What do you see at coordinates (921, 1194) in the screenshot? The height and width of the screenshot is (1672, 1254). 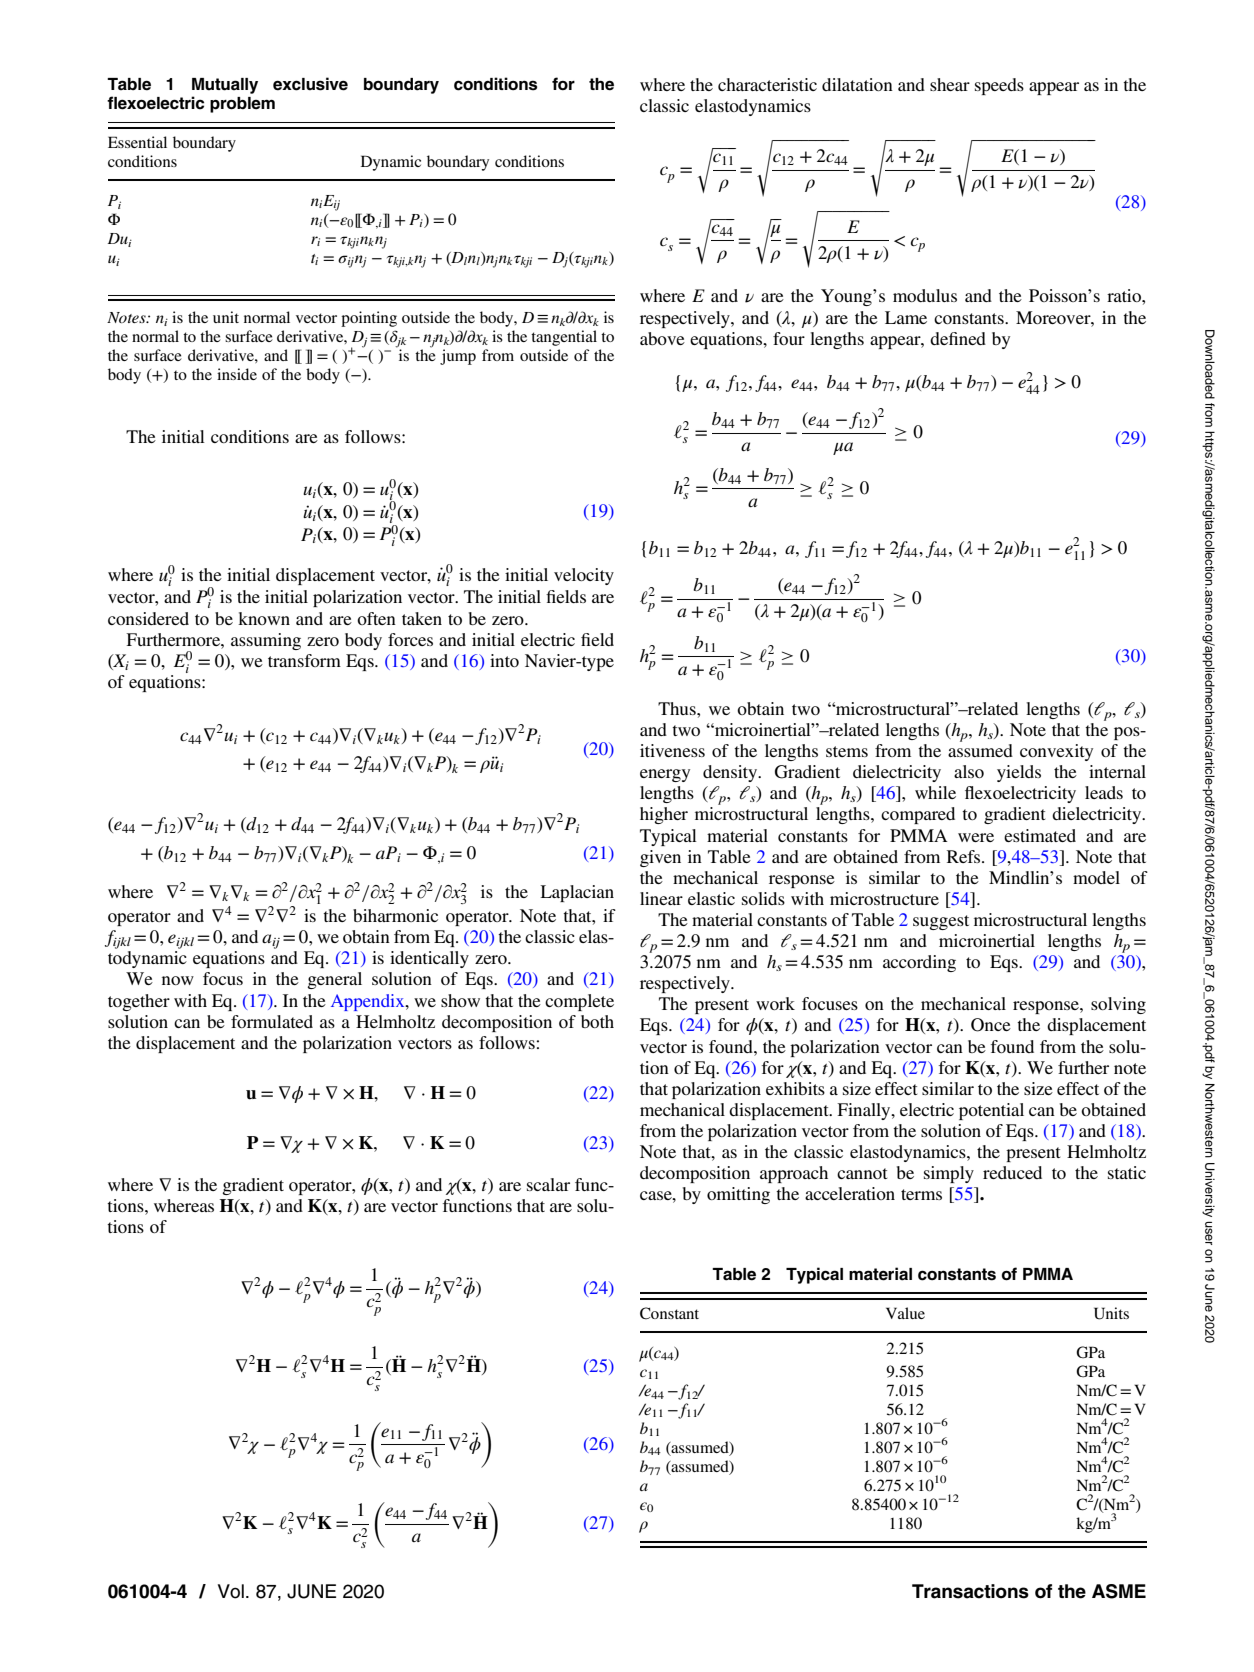 I see `terms` at bounding box center [921, 1194].
